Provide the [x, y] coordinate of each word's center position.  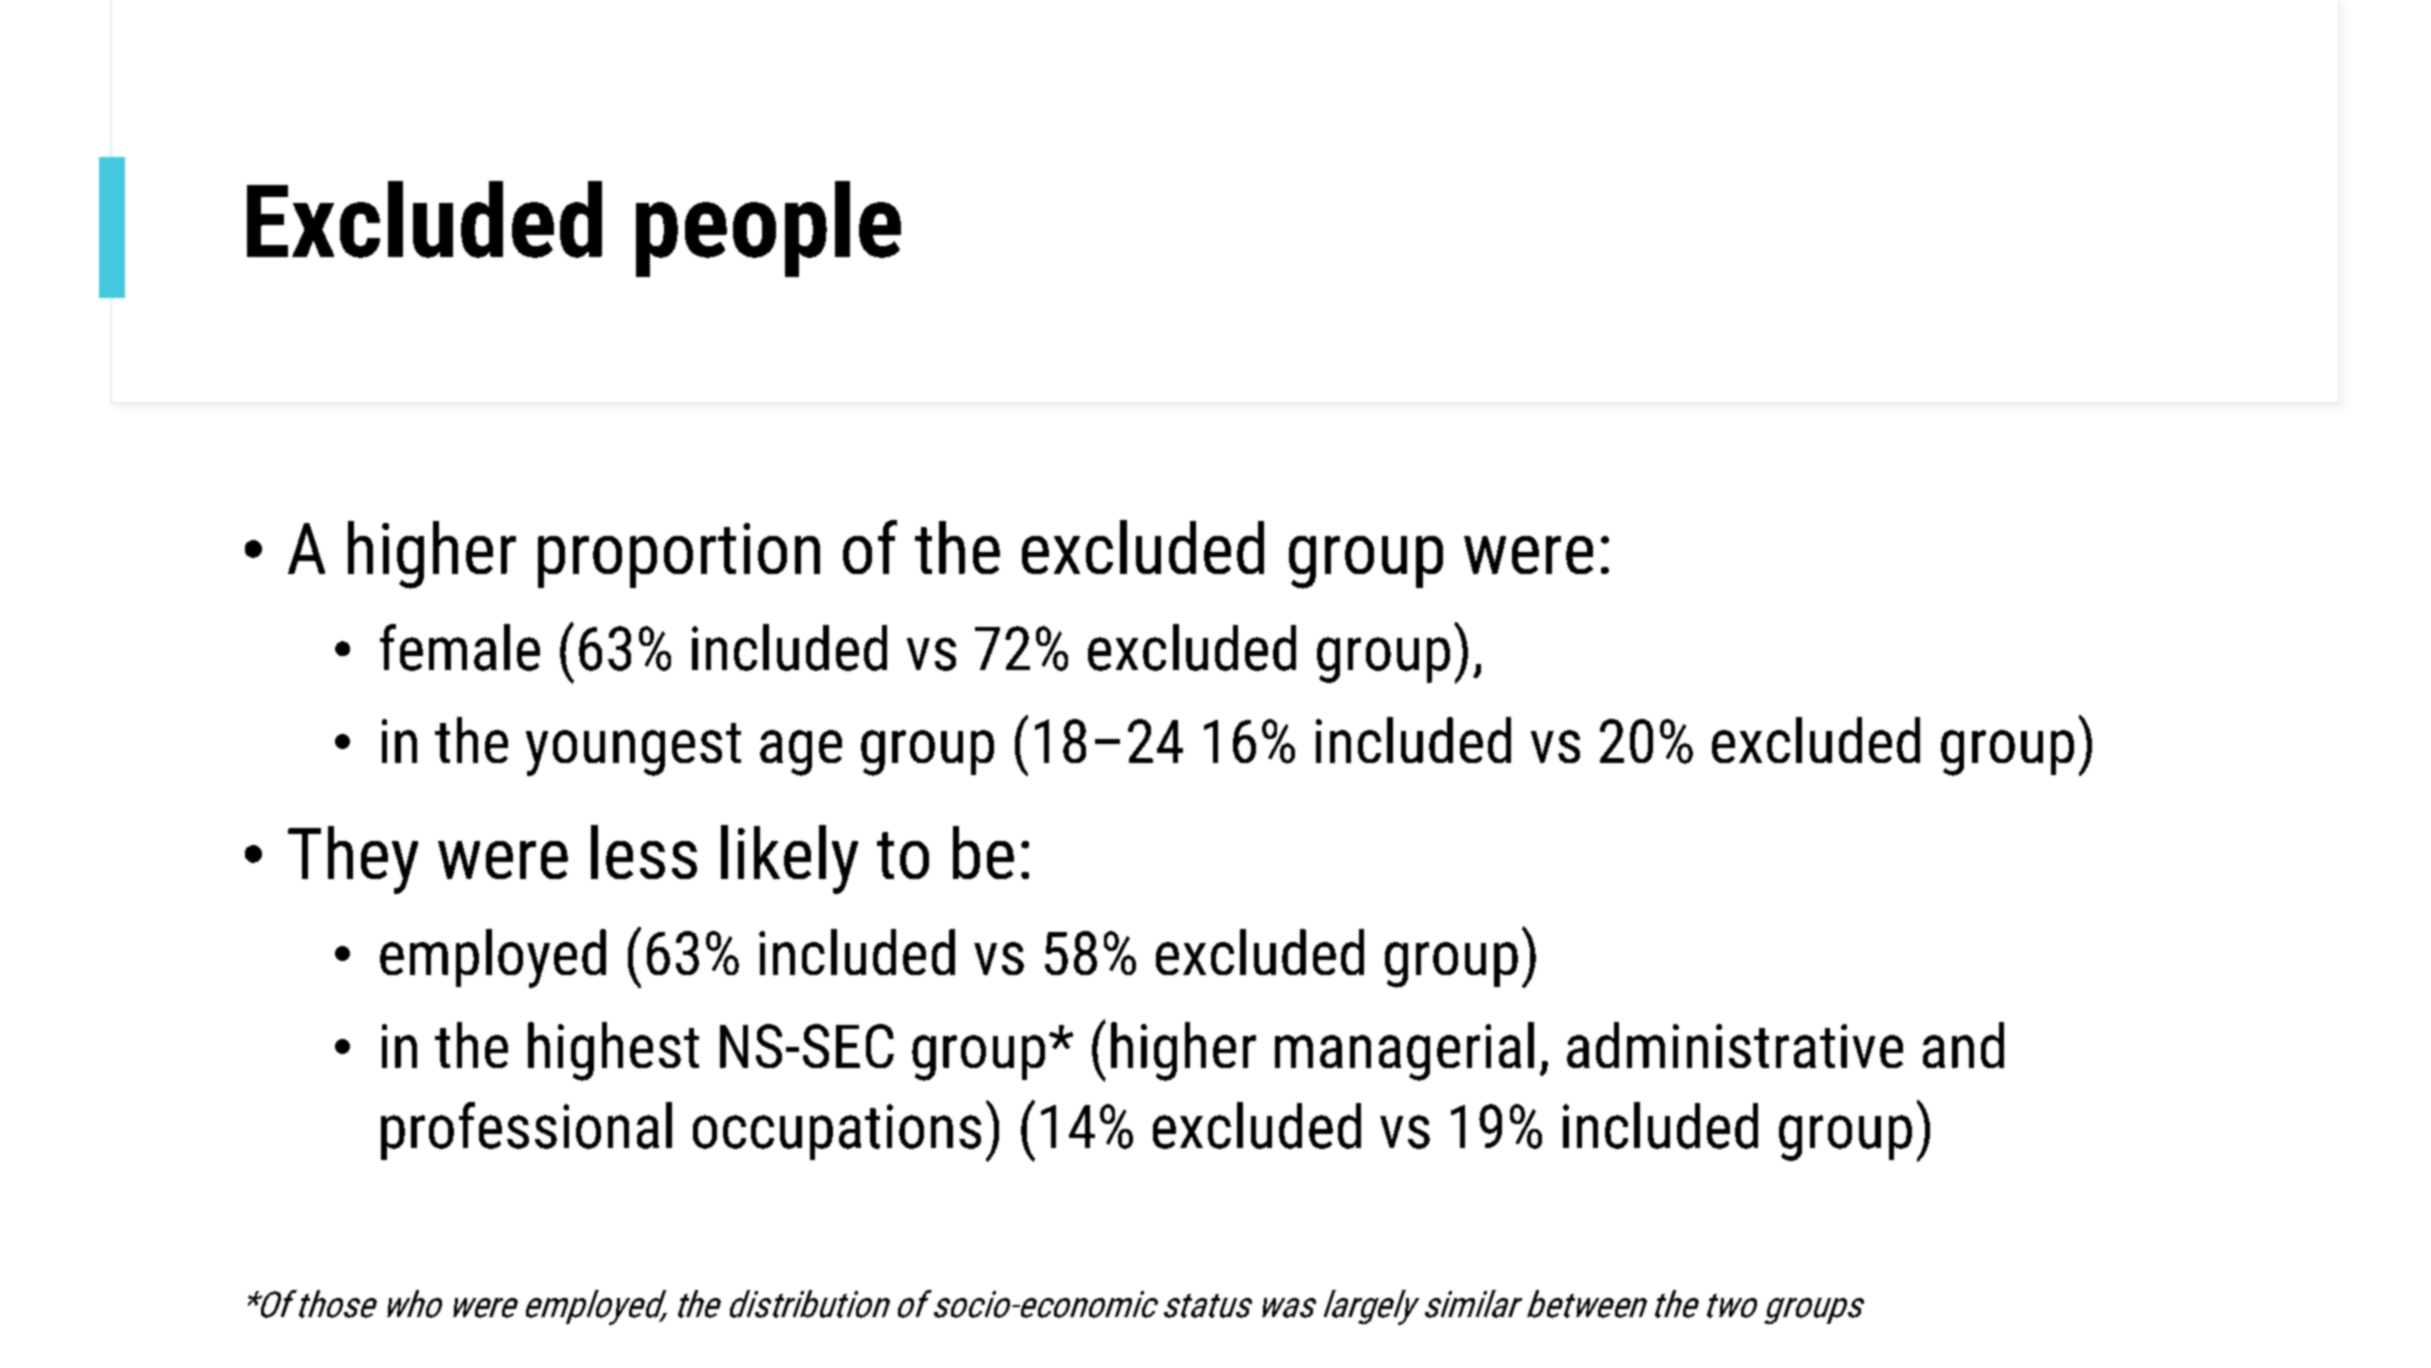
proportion [679, 555]
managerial [1404, 1051]
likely [789, 859]
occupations [837, 1132]
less [644, 852]
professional [526, 1131]
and [1963, 1045]
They [353, 860]
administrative [1735, 1045]
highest [613, 1051]
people [768, 229]
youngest [633, 749]
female [460, 647]
